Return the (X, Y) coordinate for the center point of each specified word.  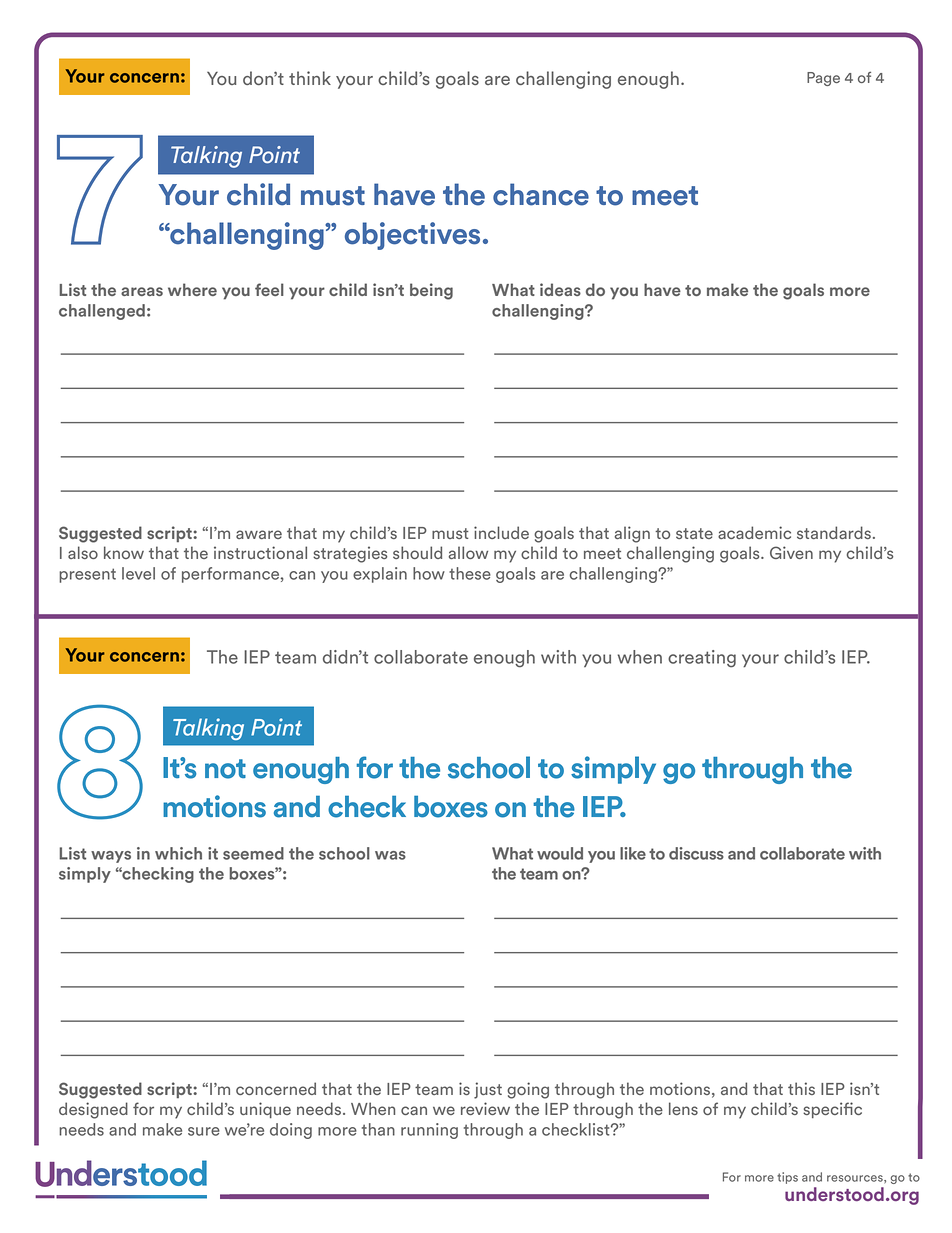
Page (823, 79)
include (501, 532)
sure (204, 1131)
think (310, 78)
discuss (696, 853)
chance (541, 194)
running (429, 1131)
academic (754, 532)
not (225, 769)
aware (259, 534)
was (390, 855)
